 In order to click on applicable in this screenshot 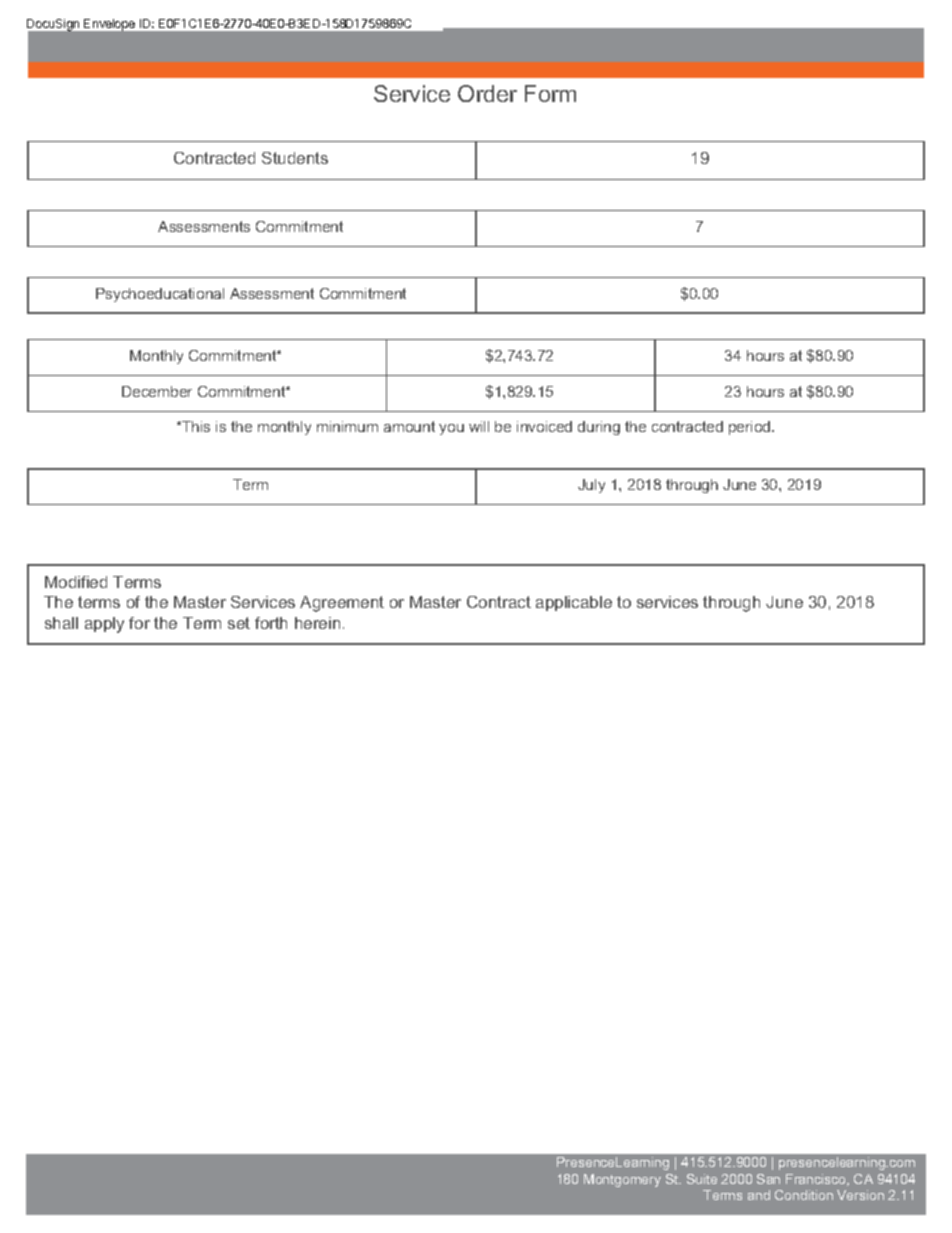, I will do `click(574, 603)`.
